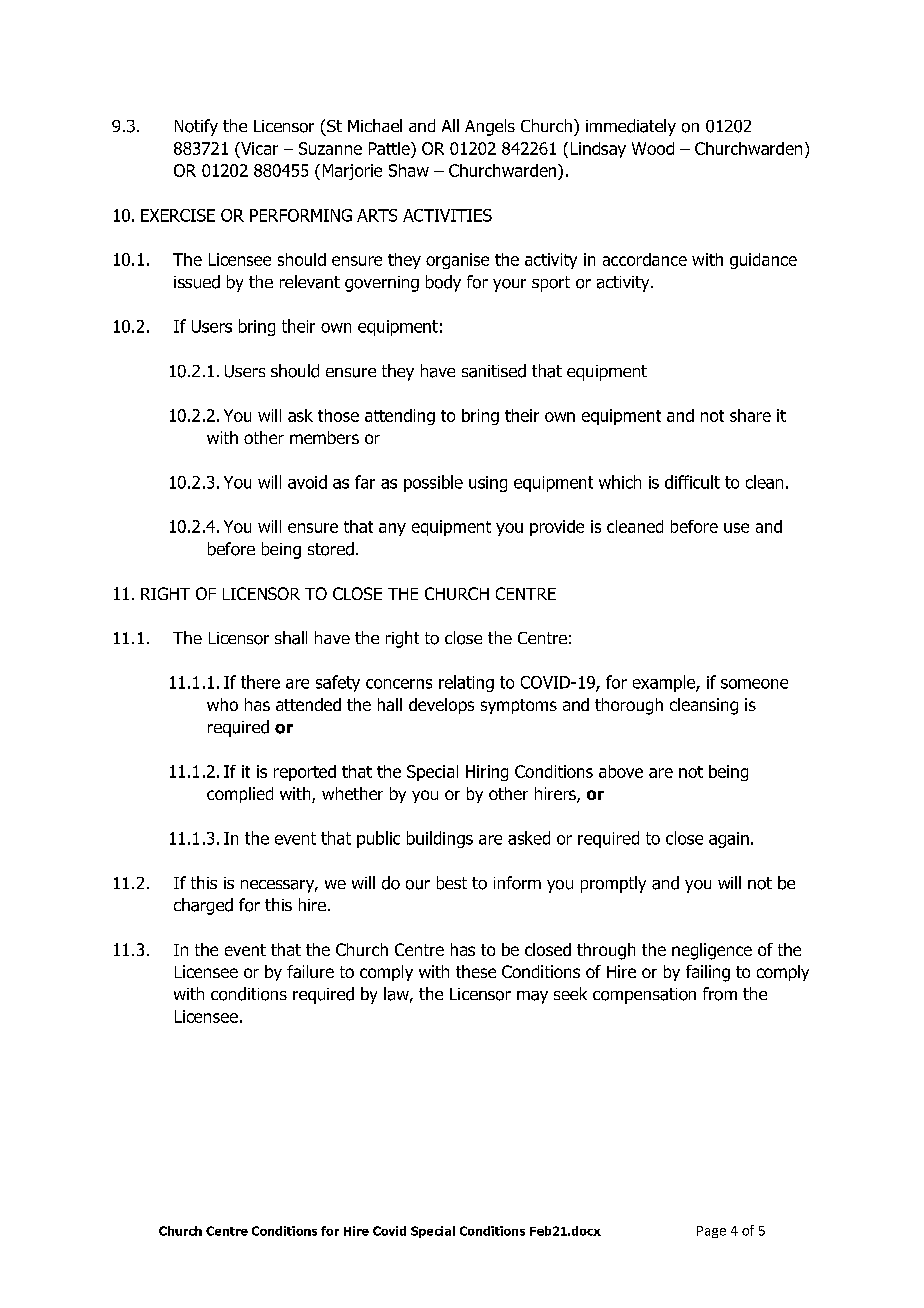 The image size is (924, 1308). Describe the element at coordinates (310, 971) in the screenshot. I see `failure` at that location.
